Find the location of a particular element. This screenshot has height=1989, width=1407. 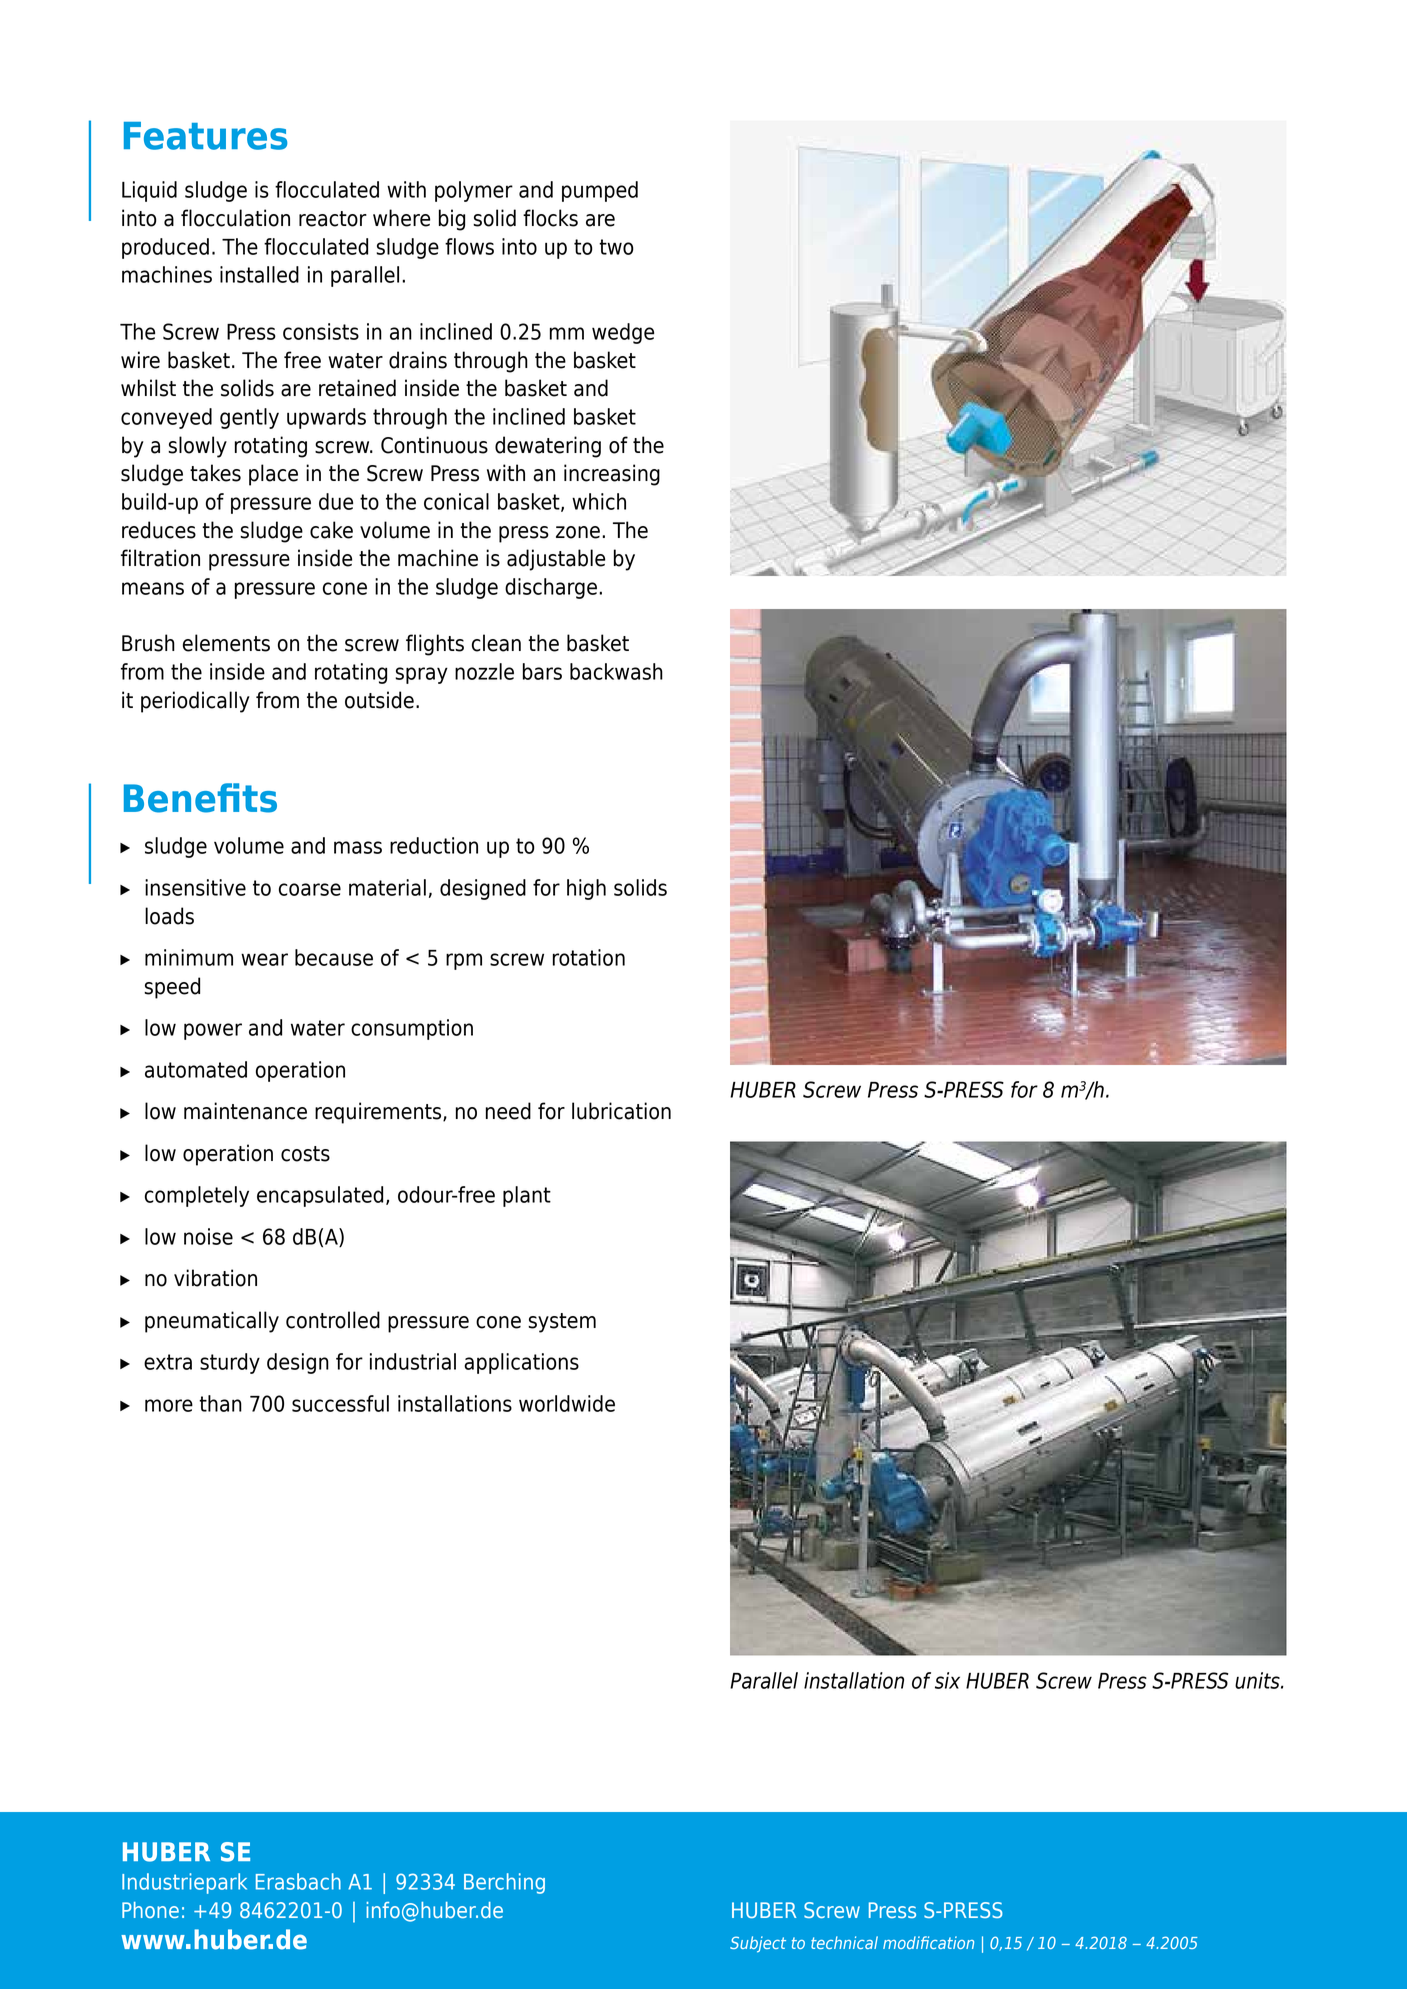

coarse is located at coordinates (310, 889).
